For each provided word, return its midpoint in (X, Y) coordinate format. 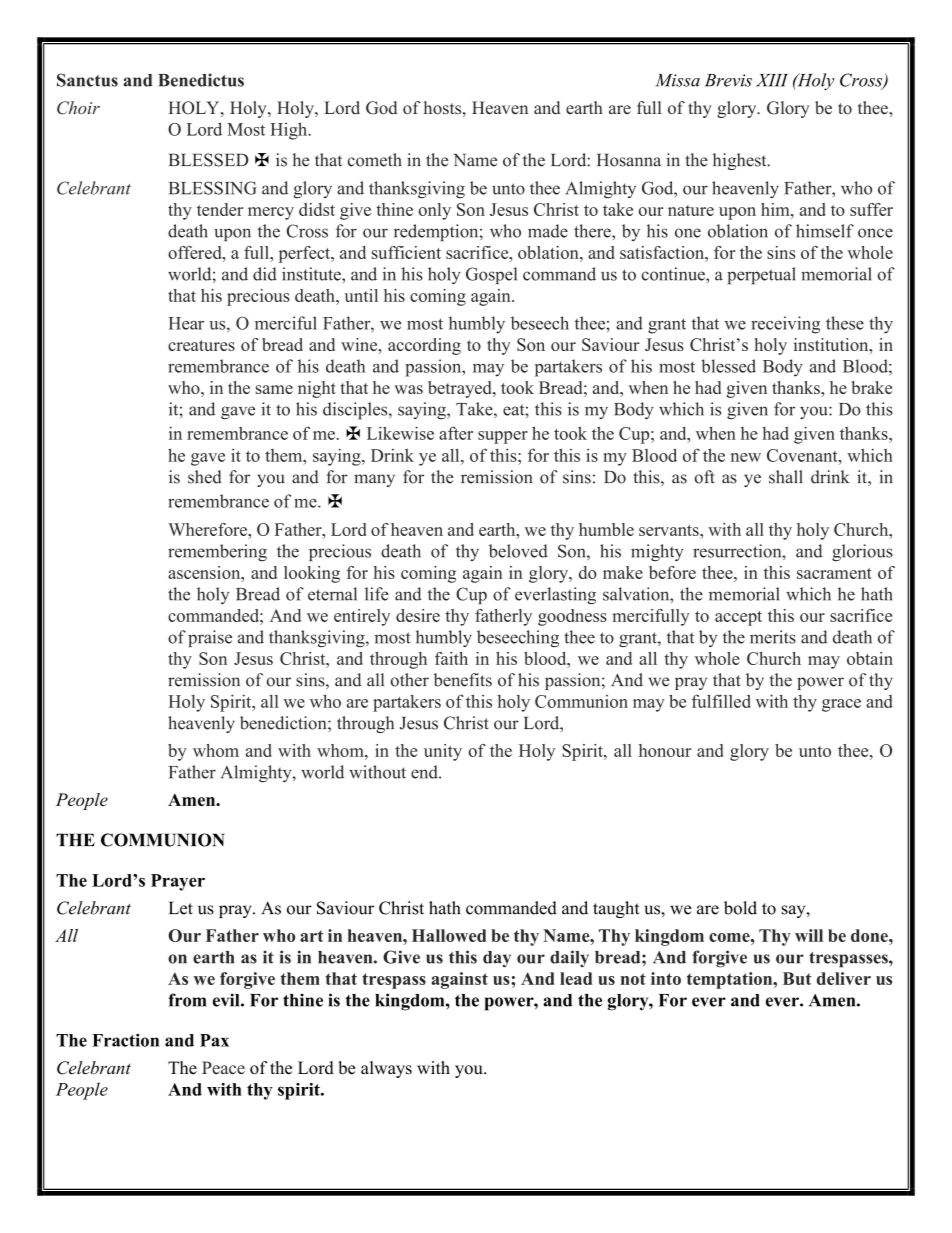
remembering (217, 552)
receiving (785, 325)
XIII (772, 80)
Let (181, 908)
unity (443, 752)
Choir (78, 108)
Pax (214, 1040)
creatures (201, 345)
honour (665, 750)
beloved (518, 551)
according (424, 346)
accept (738, 618)
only (434, 211)
